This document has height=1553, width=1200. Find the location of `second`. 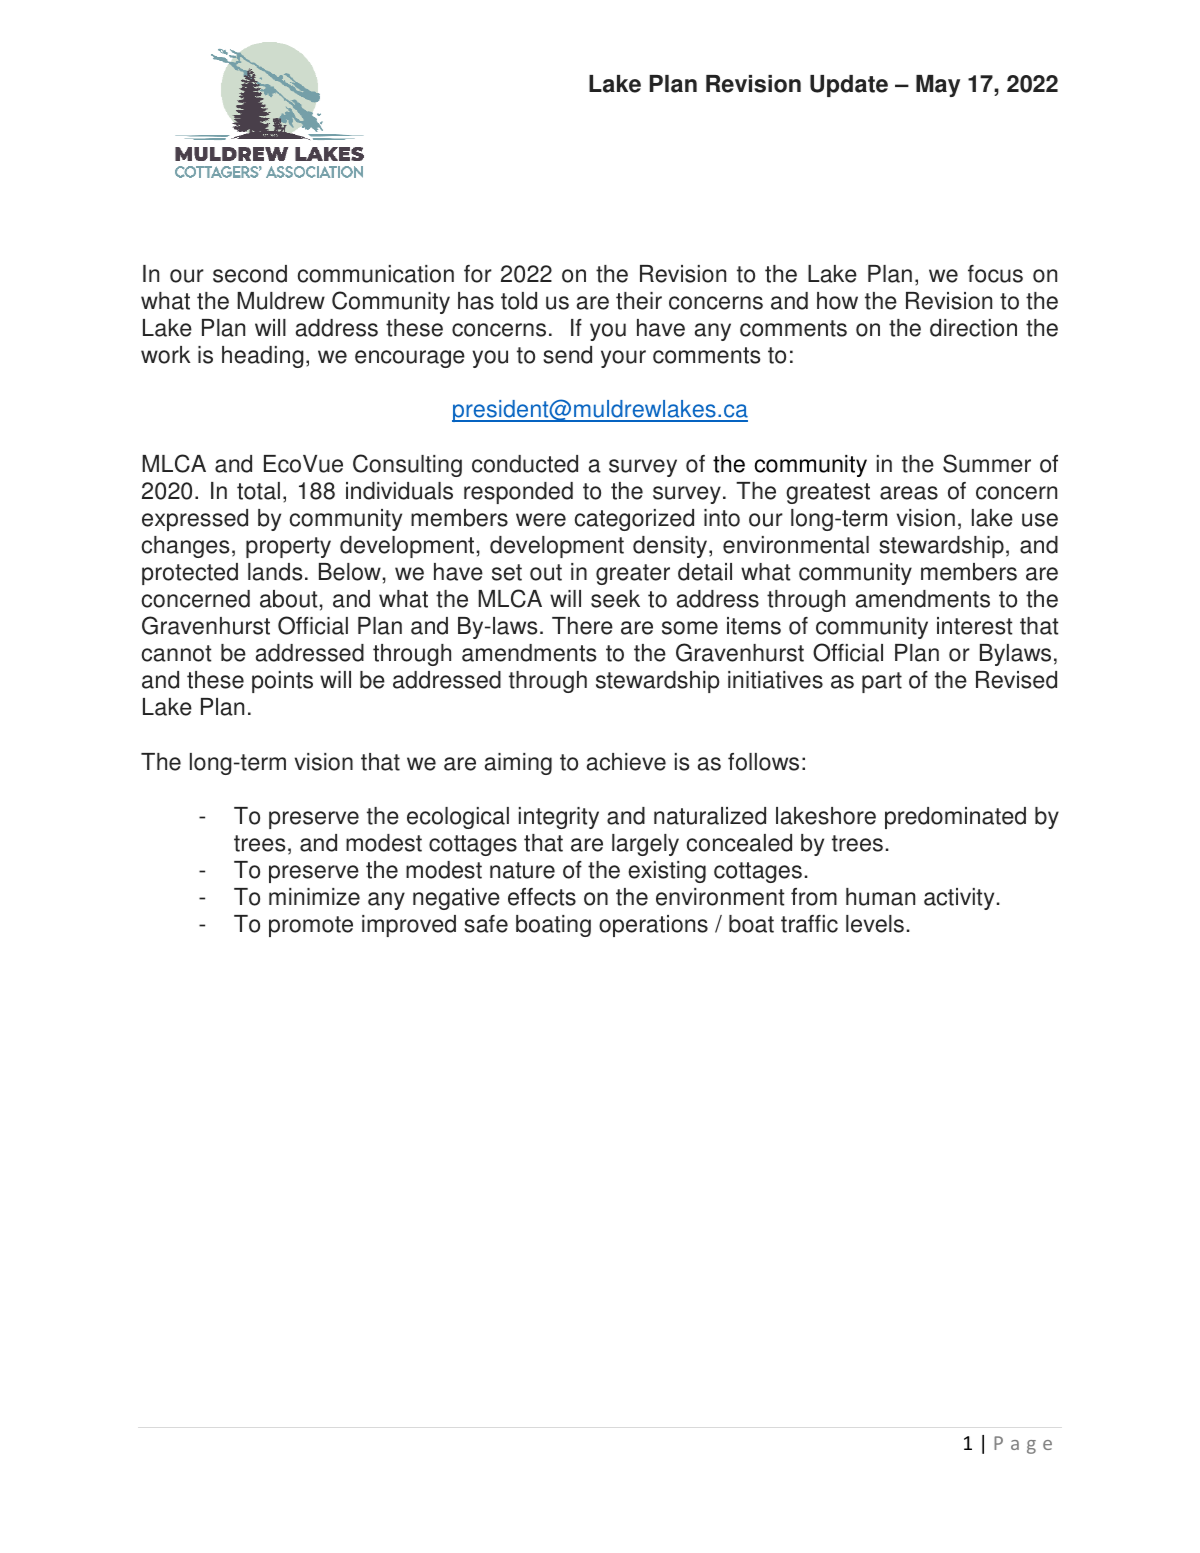

second is located at coordinates (250, 274).
